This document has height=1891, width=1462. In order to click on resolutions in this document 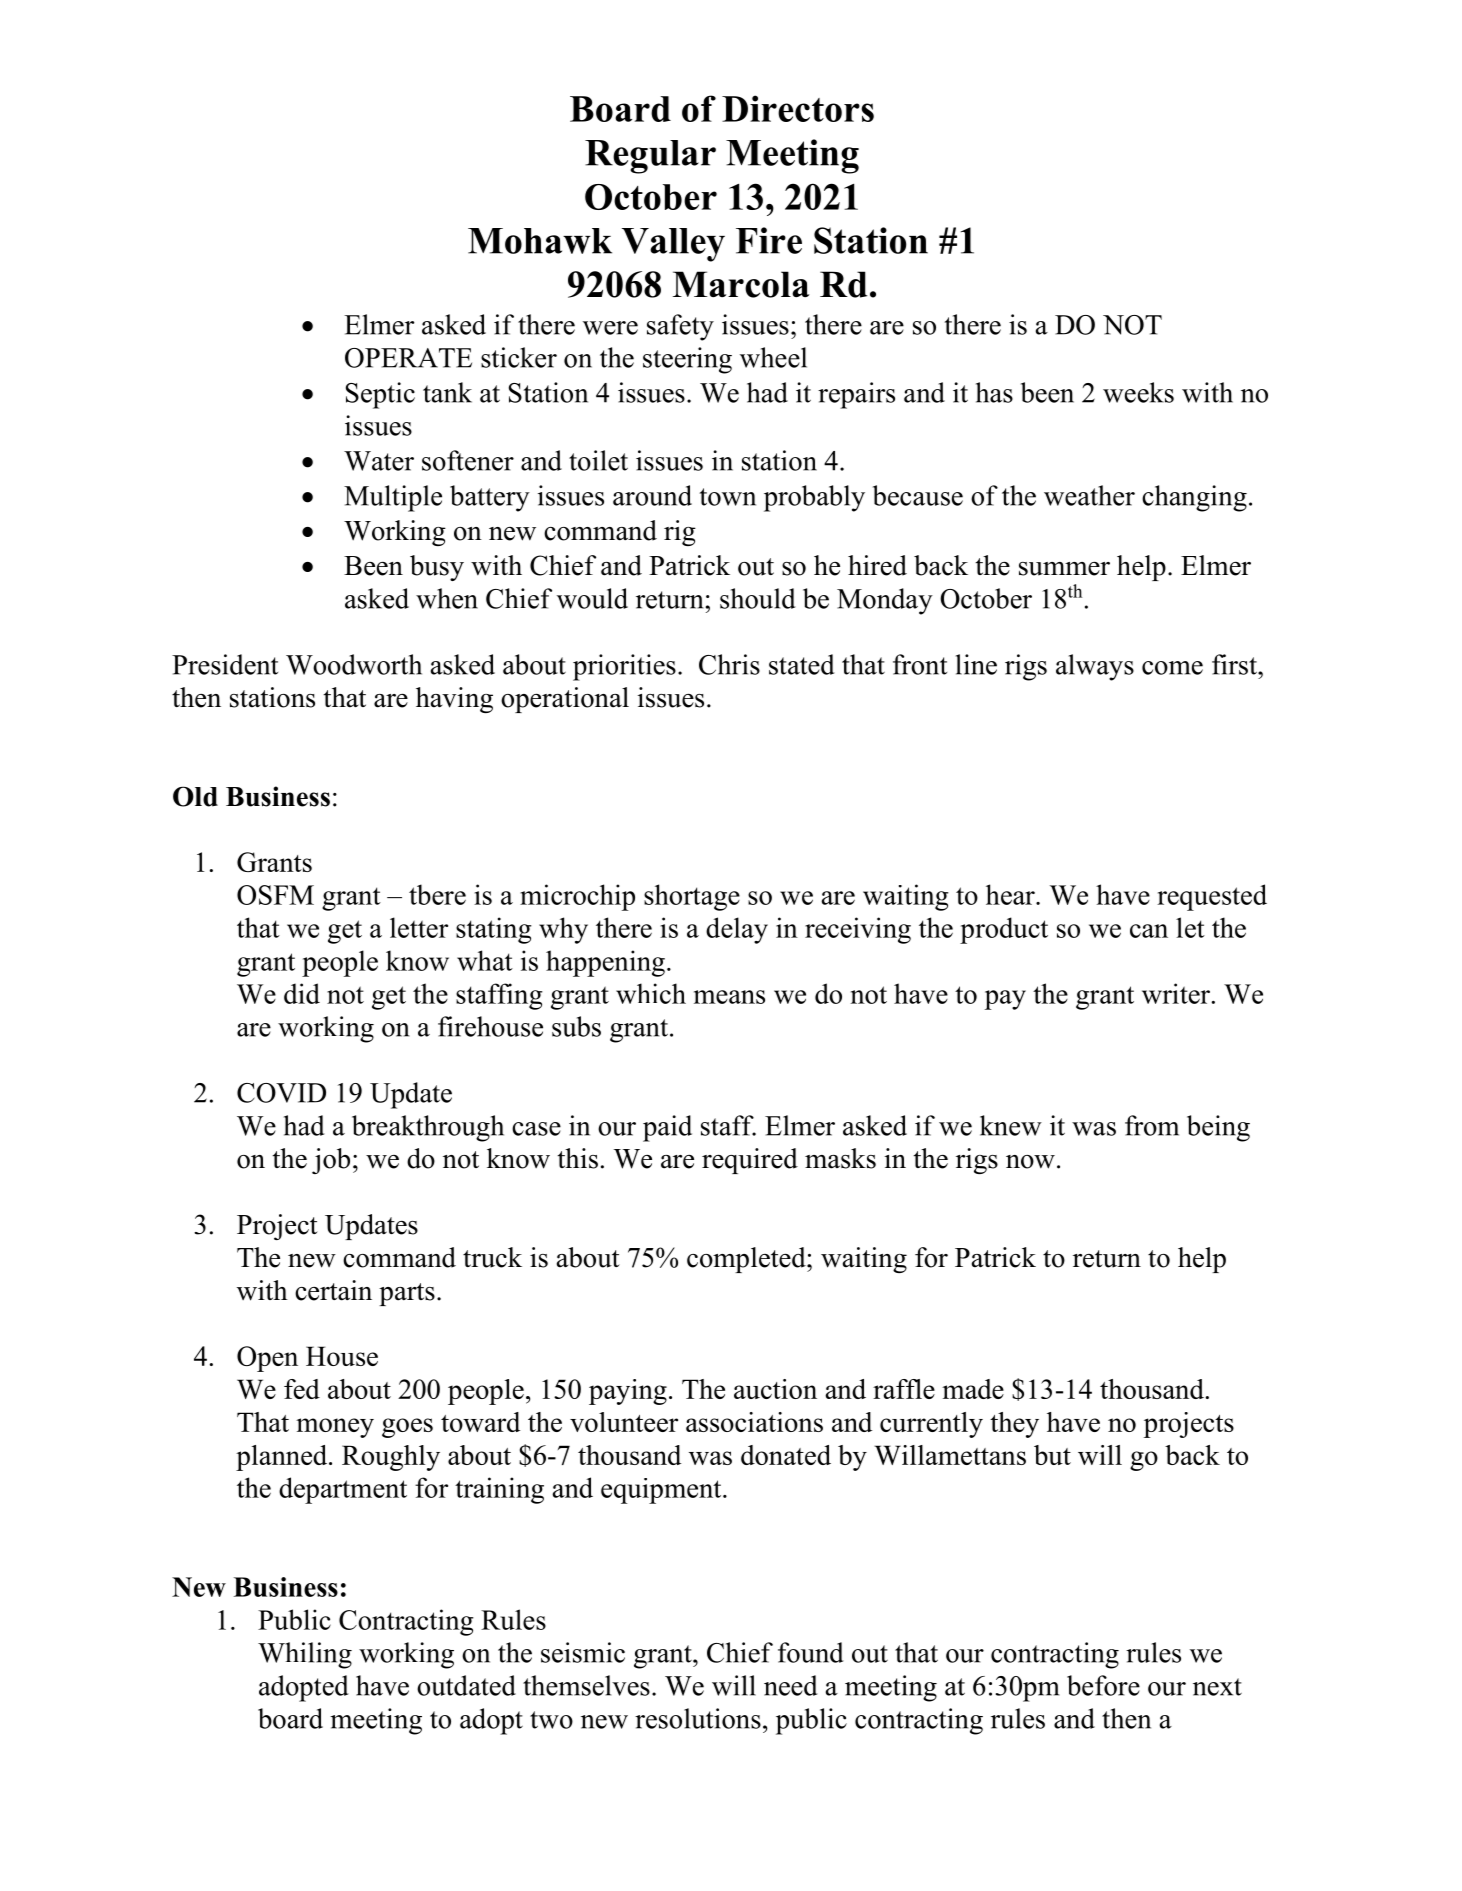, I will do `click(698, 1718)`.
